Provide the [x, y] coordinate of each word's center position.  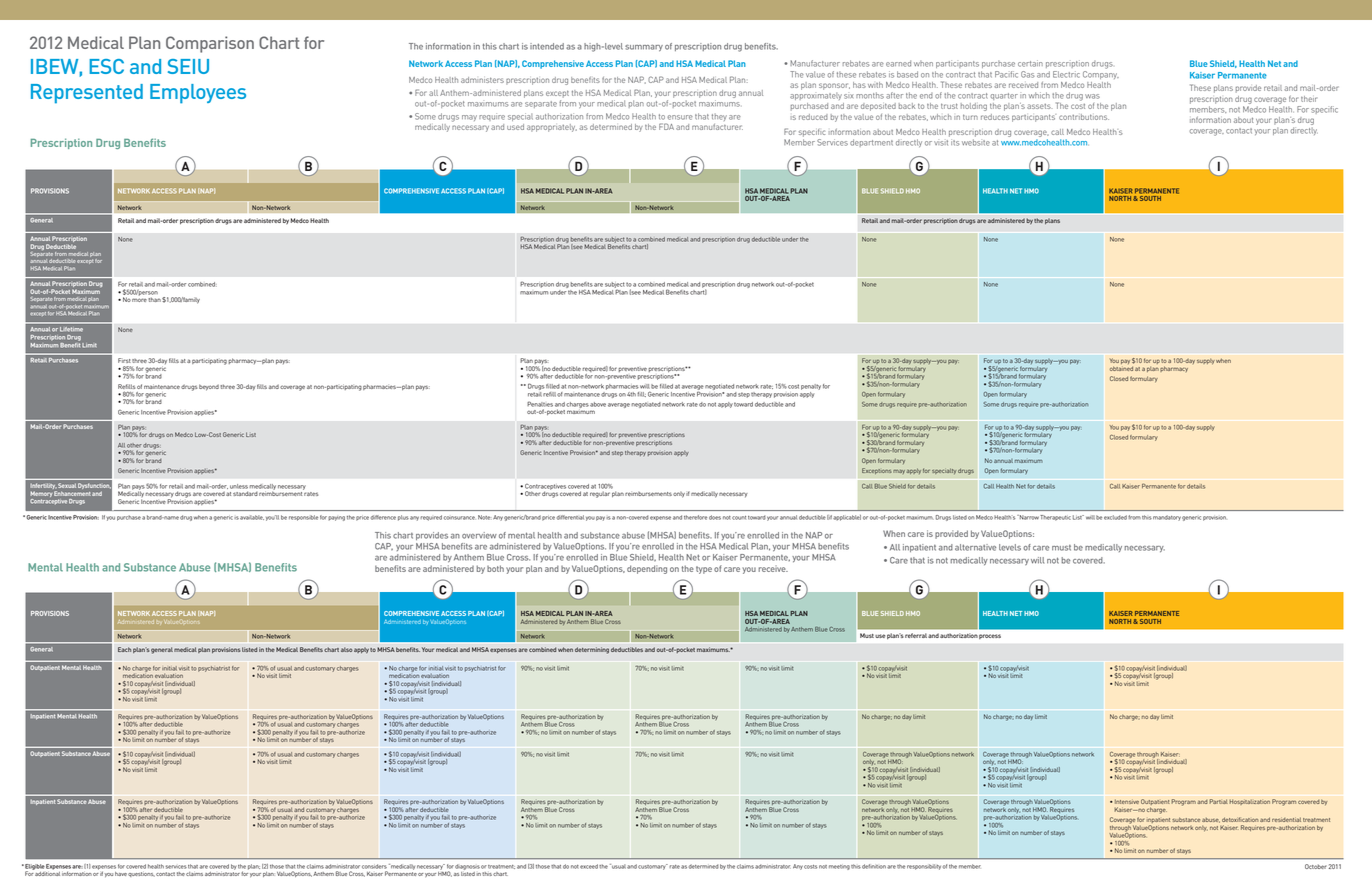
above [598, 404]
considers [374, 866]
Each [124, 649]
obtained [1121, 368]
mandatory [1167, 518]
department [871, 143]
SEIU [188, 66]
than [154, 299]
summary [644, 48]
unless [239, 486]
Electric [1066, 74]
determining [592, 650]
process [990, 636]
